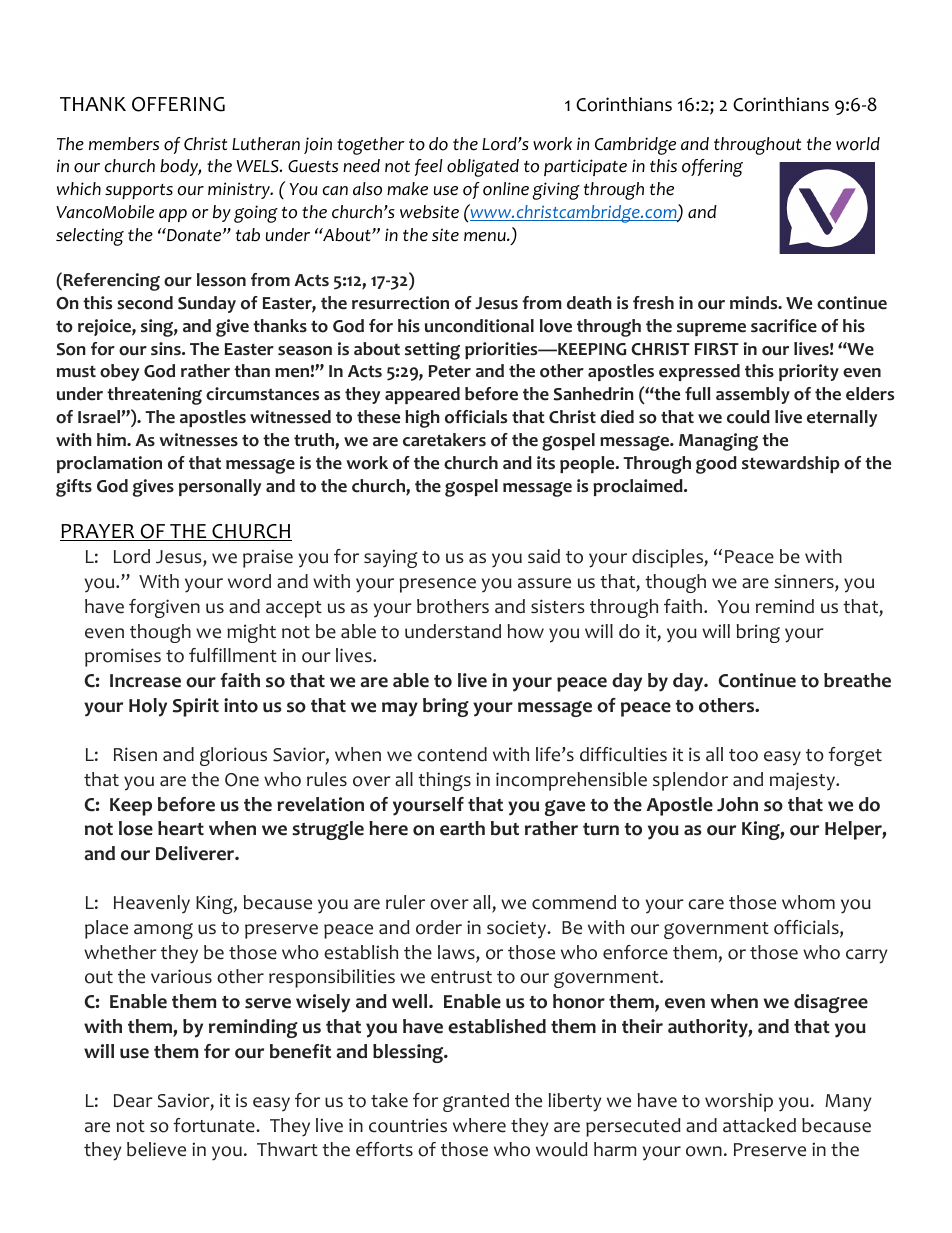  What do you see at coordinates (857, 680) in the screenshot?
I see `breathe` at bounding box center [857, 680].
